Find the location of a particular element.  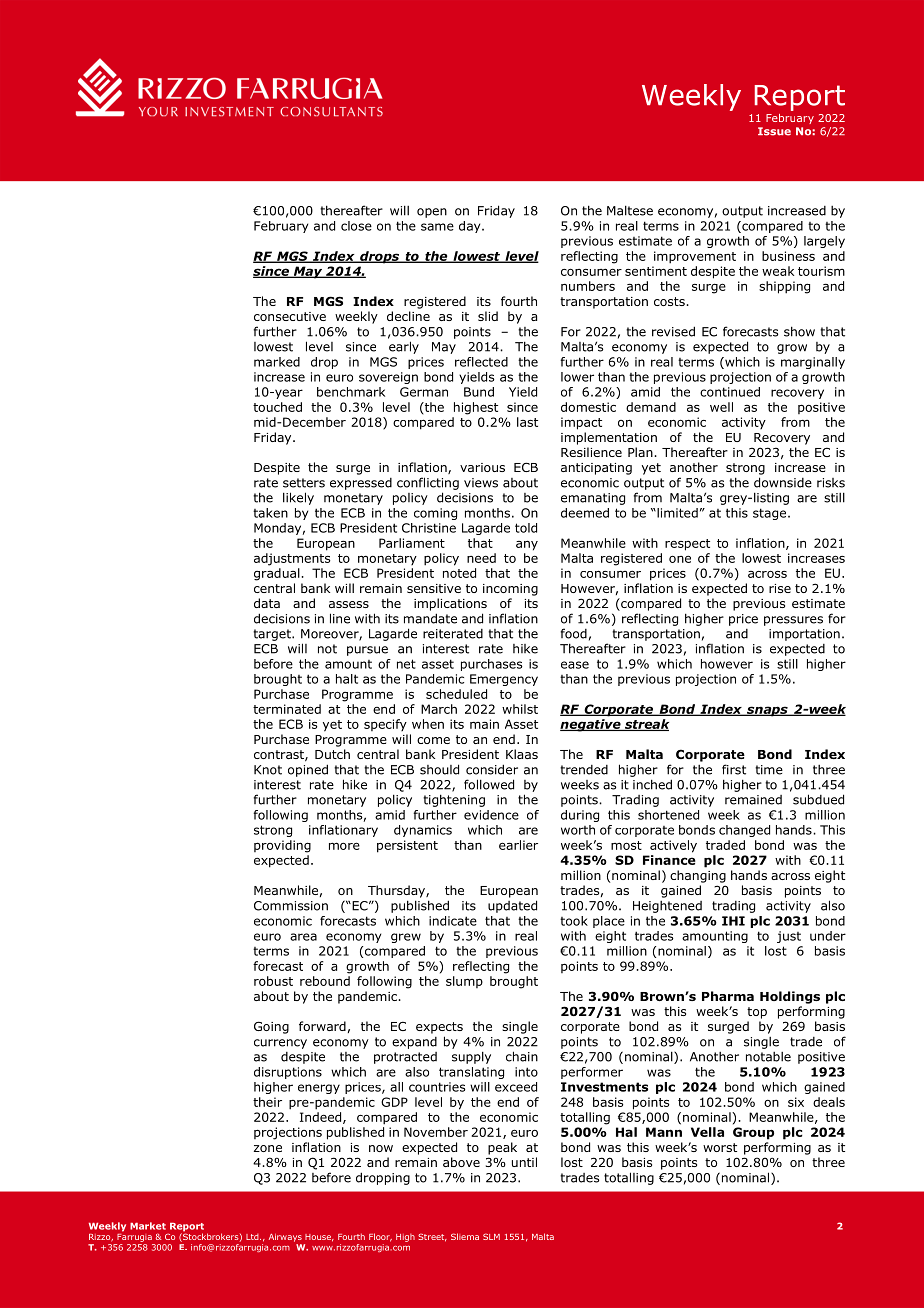

Ltd is located at coordinates (253, 1237).
